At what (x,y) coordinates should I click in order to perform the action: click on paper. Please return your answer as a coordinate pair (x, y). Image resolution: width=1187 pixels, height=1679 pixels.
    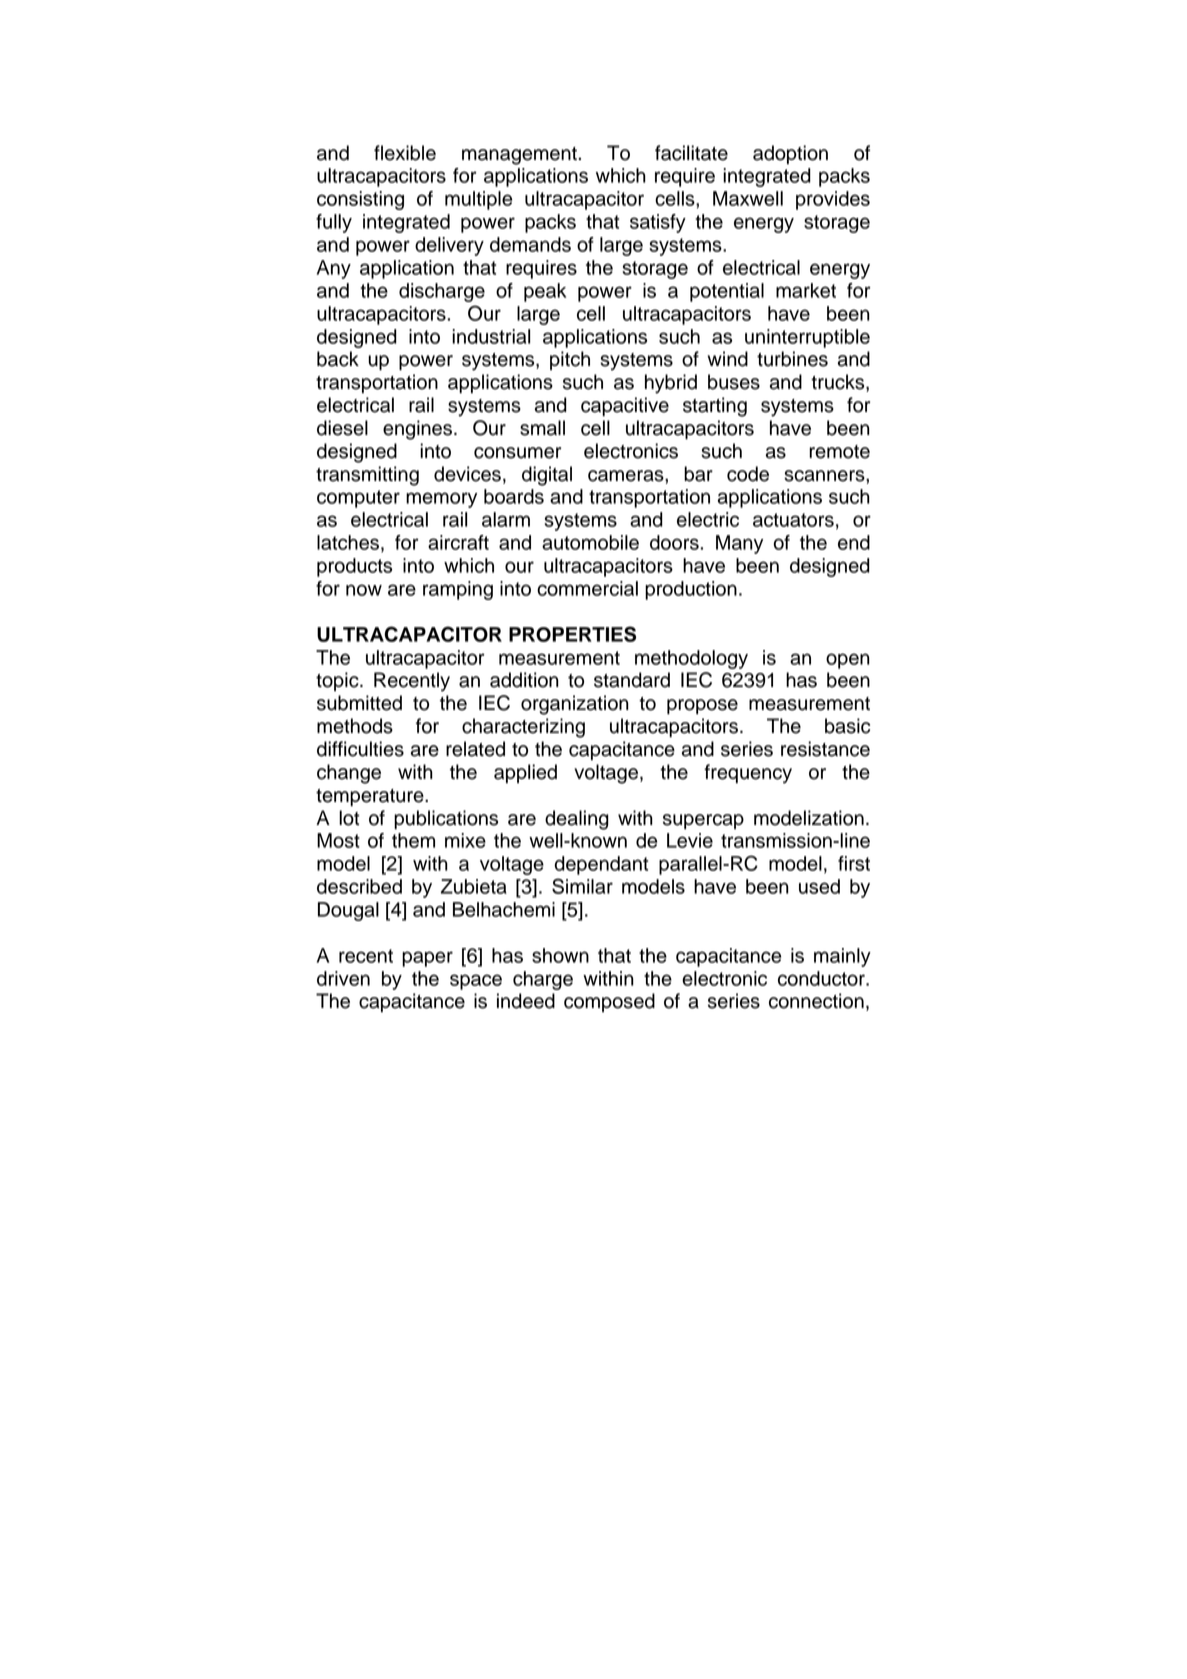
    Looking at the image, I should click on (427, 959).
